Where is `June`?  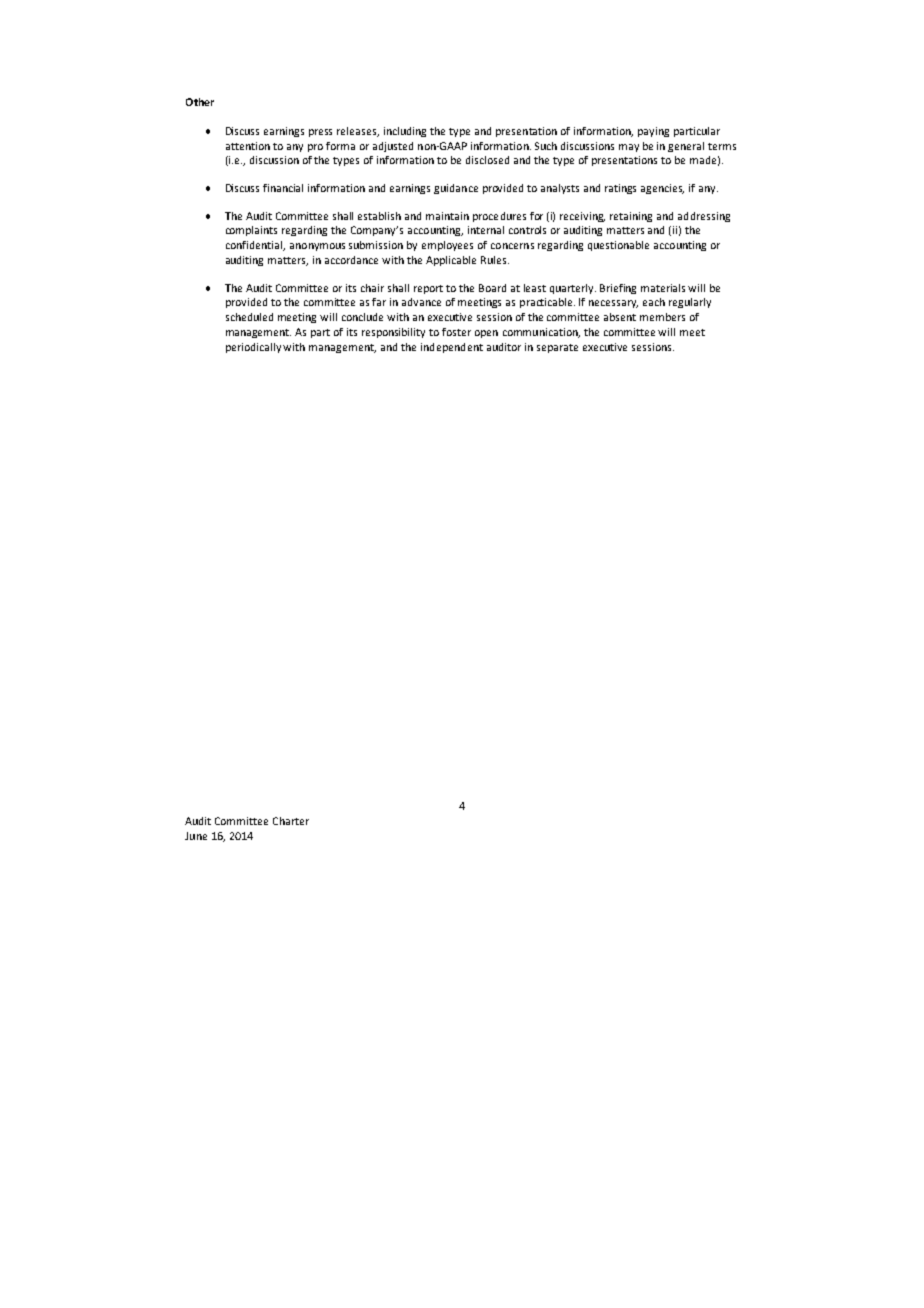
June is located at coordinates (196, 836).
